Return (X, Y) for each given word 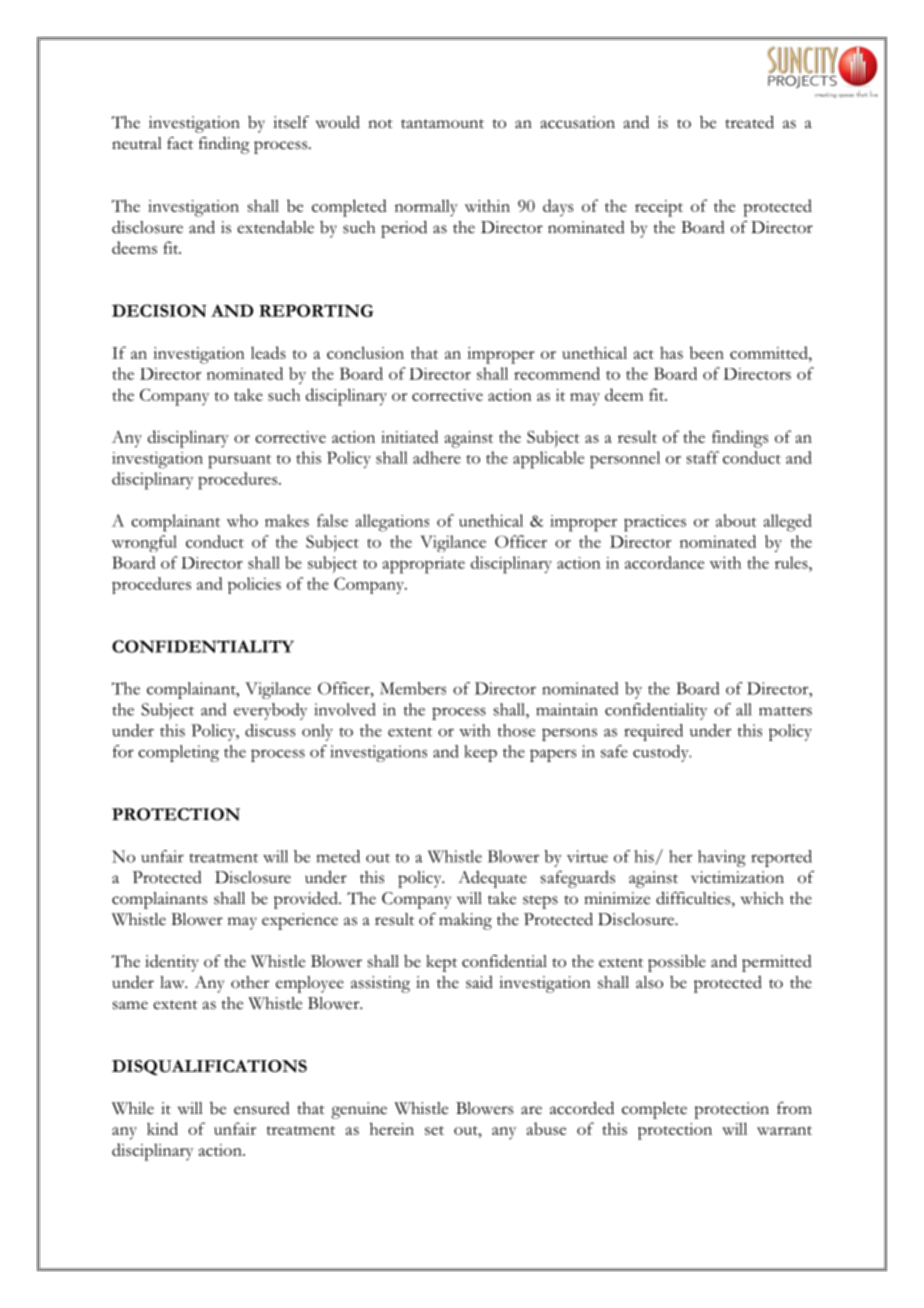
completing (178, 753)
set (434, 1130)
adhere (437, 457)
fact (180, 143)
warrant (784, 1130)
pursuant (239, 461)
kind (162, 1128)
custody (662, 753)
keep (480, 753)
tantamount (442, 124)
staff (703, 457)
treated (749, 122)
